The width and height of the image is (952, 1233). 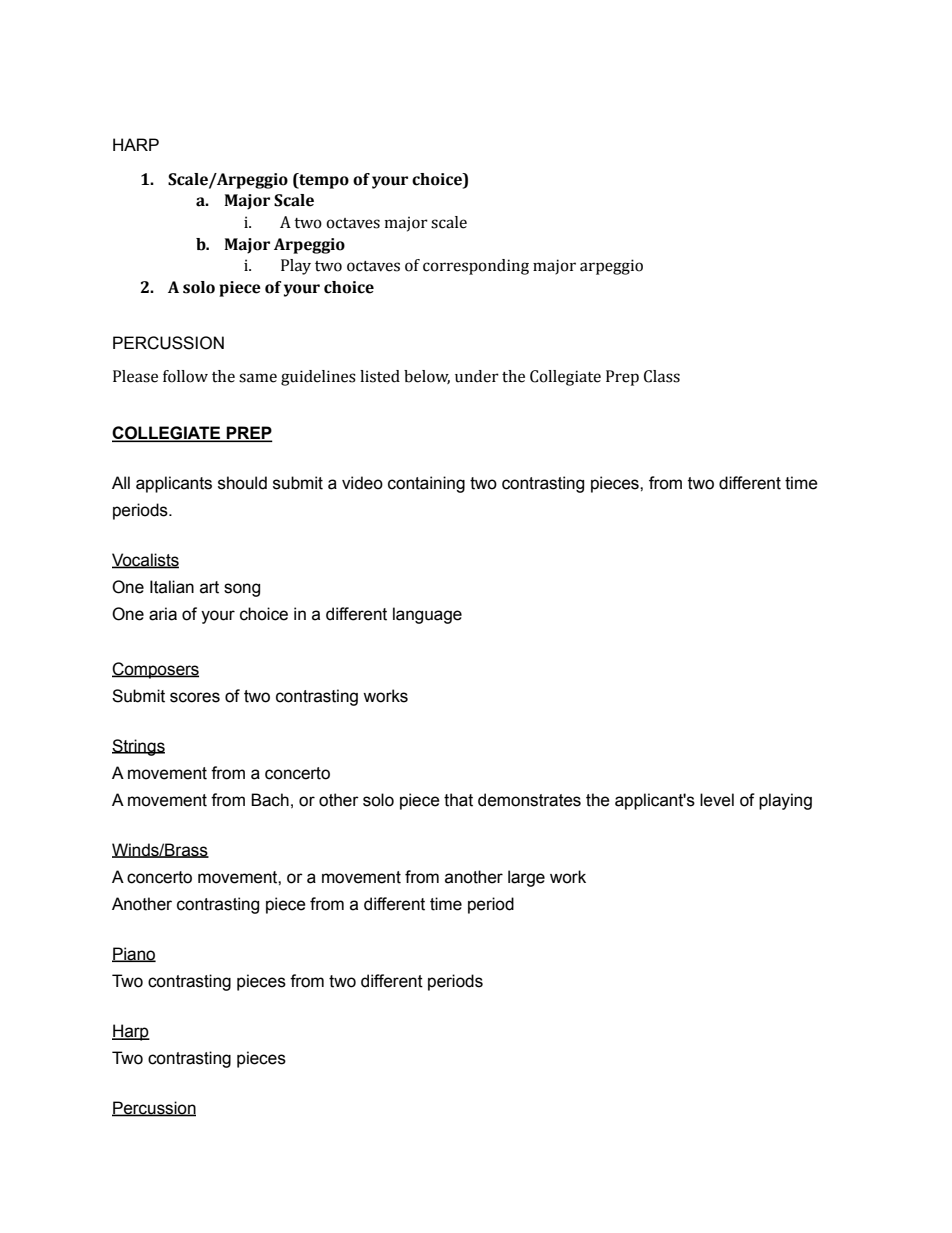 I want to click on large, so click(x=526, y=878).
